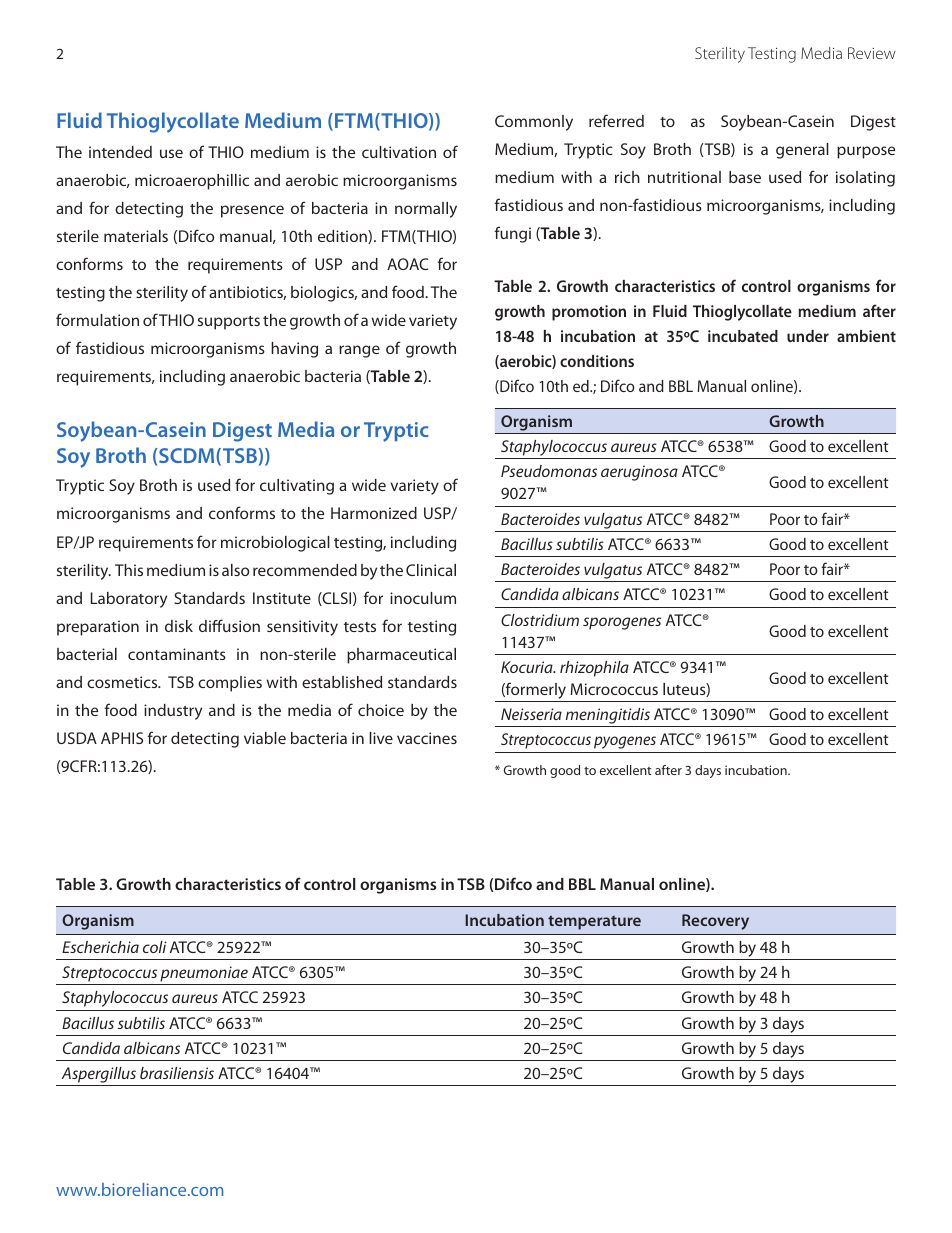  What do you see at coordinates (122, 738) in the screenshot?
I see `APHIS` at bounding box center [122, 738].
